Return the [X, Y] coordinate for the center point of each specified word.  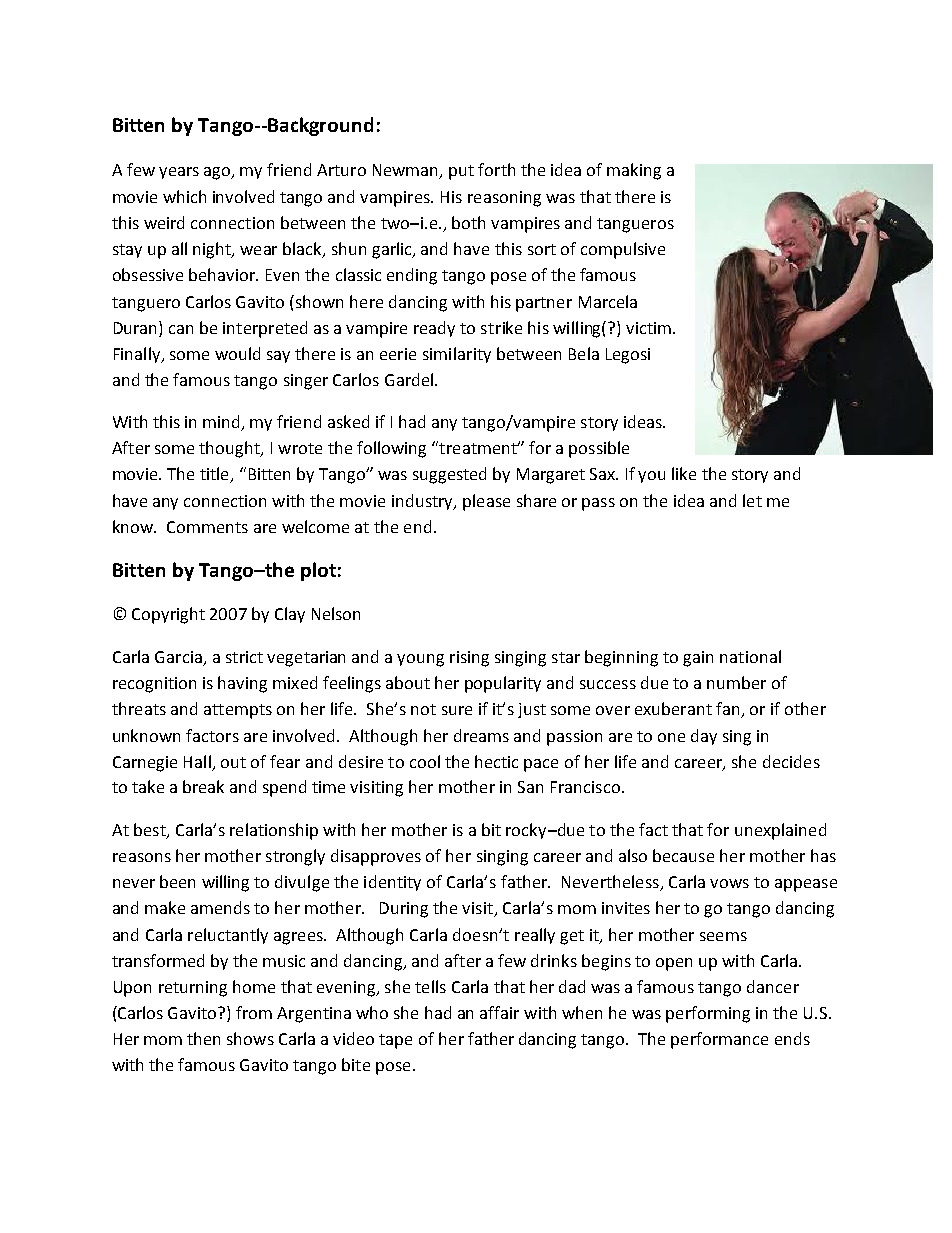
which [184, 196]
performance [719, 1040]
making [634, 171]
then [203, 1038]
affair [499, 1012]
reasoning [504, 199]
